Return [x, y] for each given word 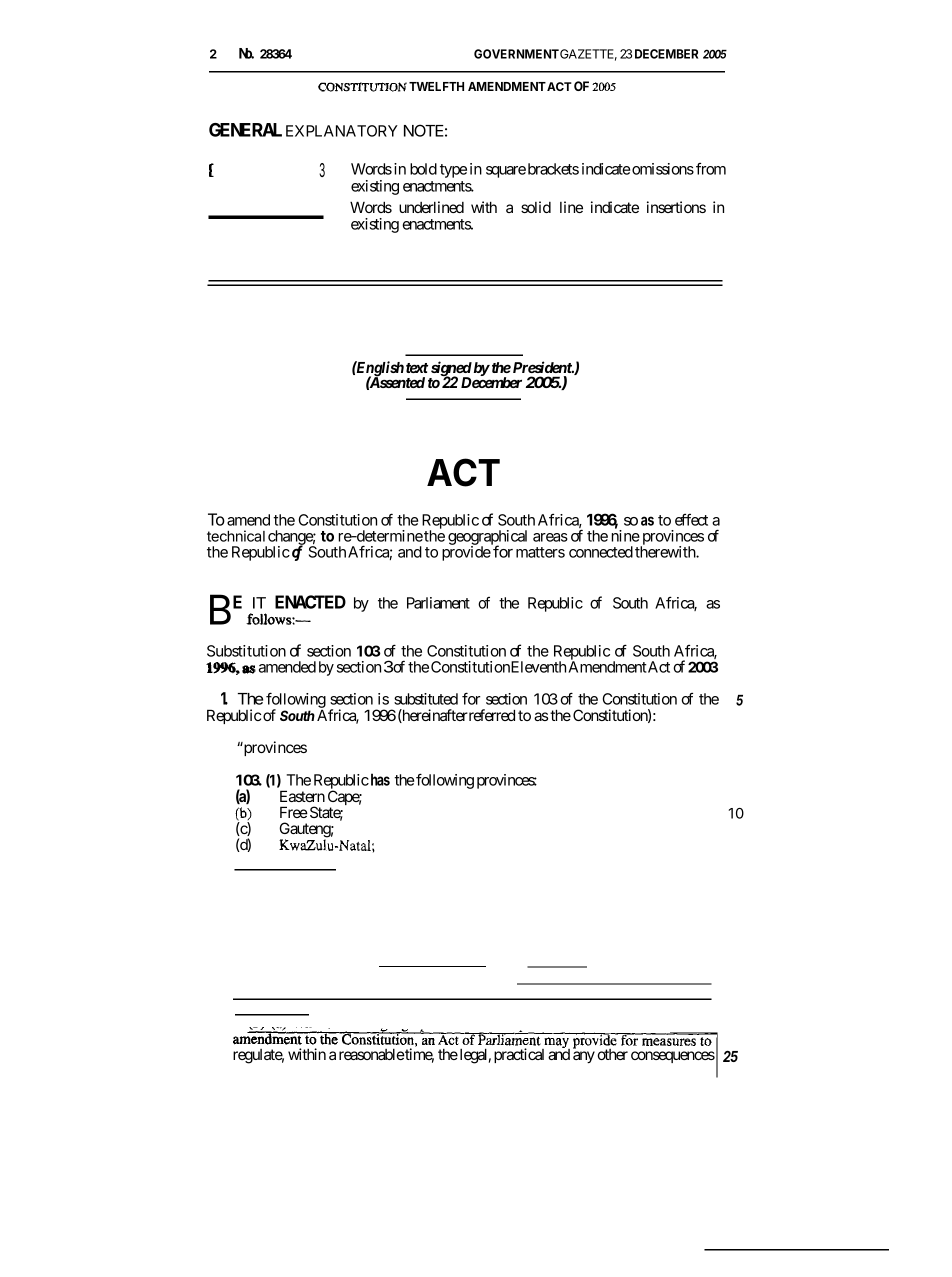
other [612, 1054]
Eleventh [538, 667]
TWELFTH [436, 86]
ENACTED [310, 602]
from [711, 169]
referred [491, 715]
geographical [487, 539]
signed [450, 370]
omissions [663, 169]
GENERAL [245, 130]
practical [519, 1055]
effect [691, 520]
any [584, 1057]
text [417, 368]
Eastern [302, 796]
